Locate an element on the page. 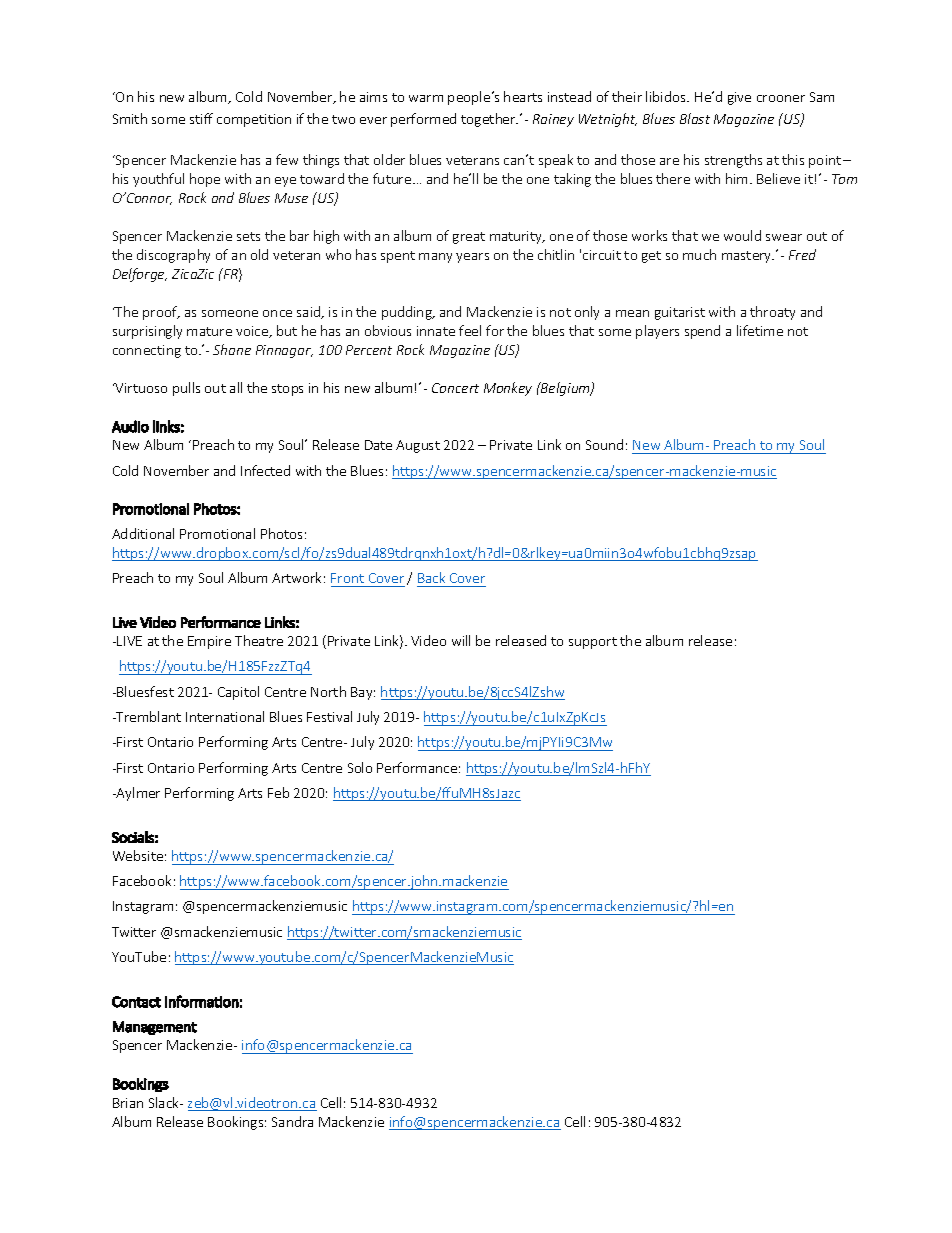  stiff is located at coordinates (201, 118).
